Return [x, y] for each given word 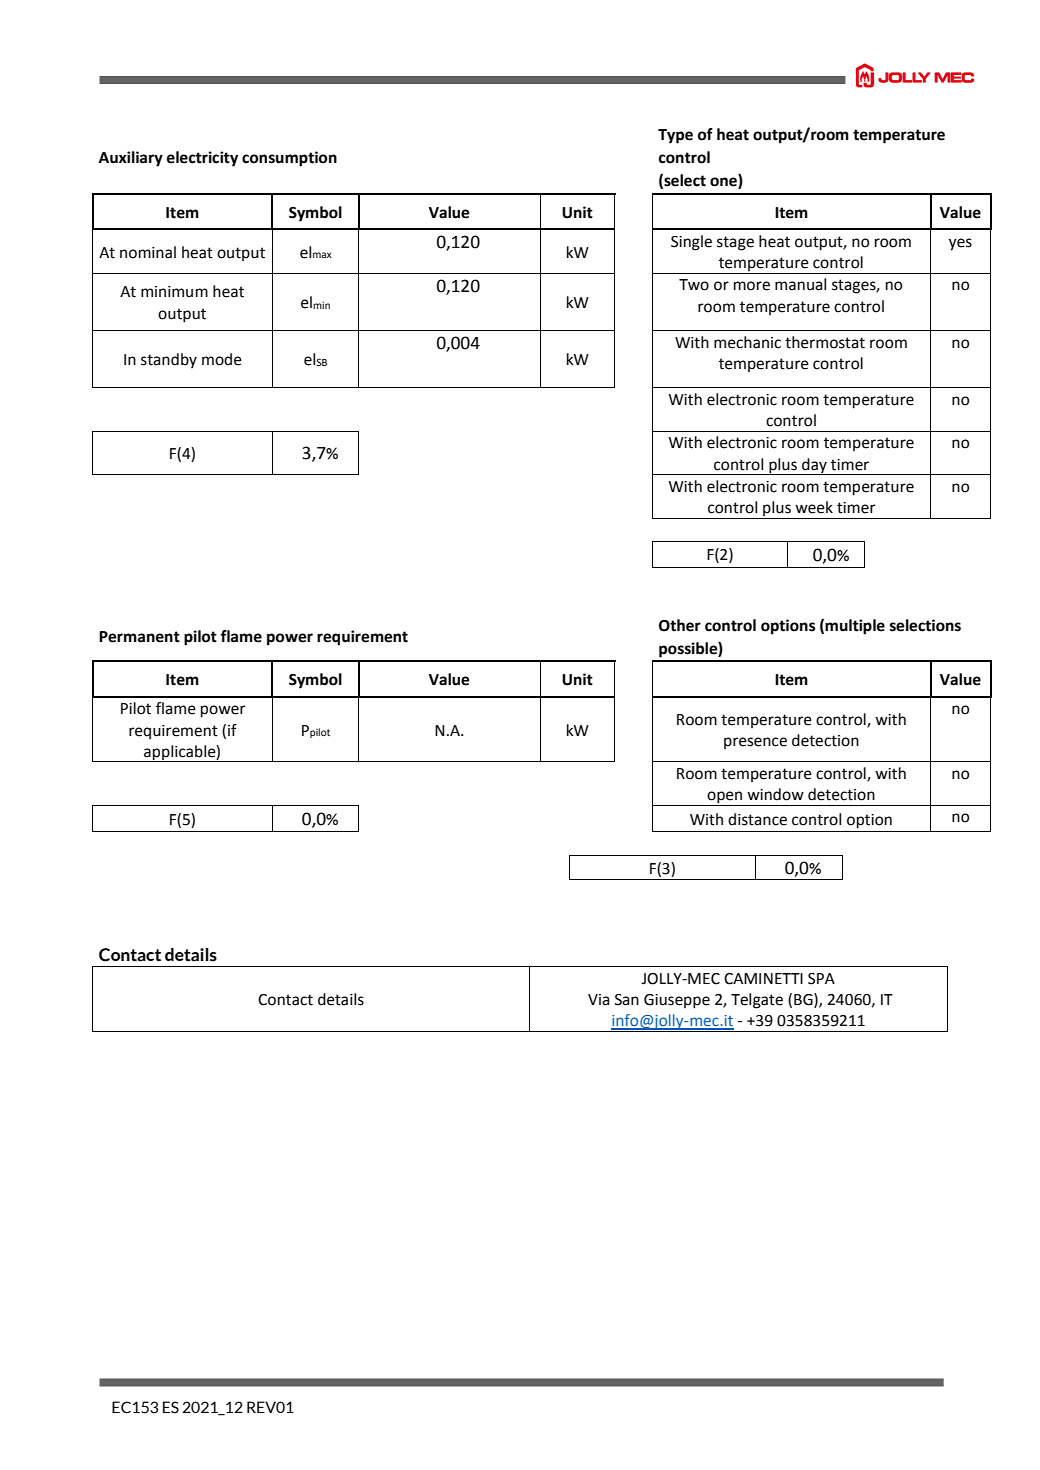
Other [680, 625]
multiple [855, 627]
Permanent [139, 637]
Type [675, 136]
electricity [202, 159]
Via [598, 1000]
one [724, 183]
